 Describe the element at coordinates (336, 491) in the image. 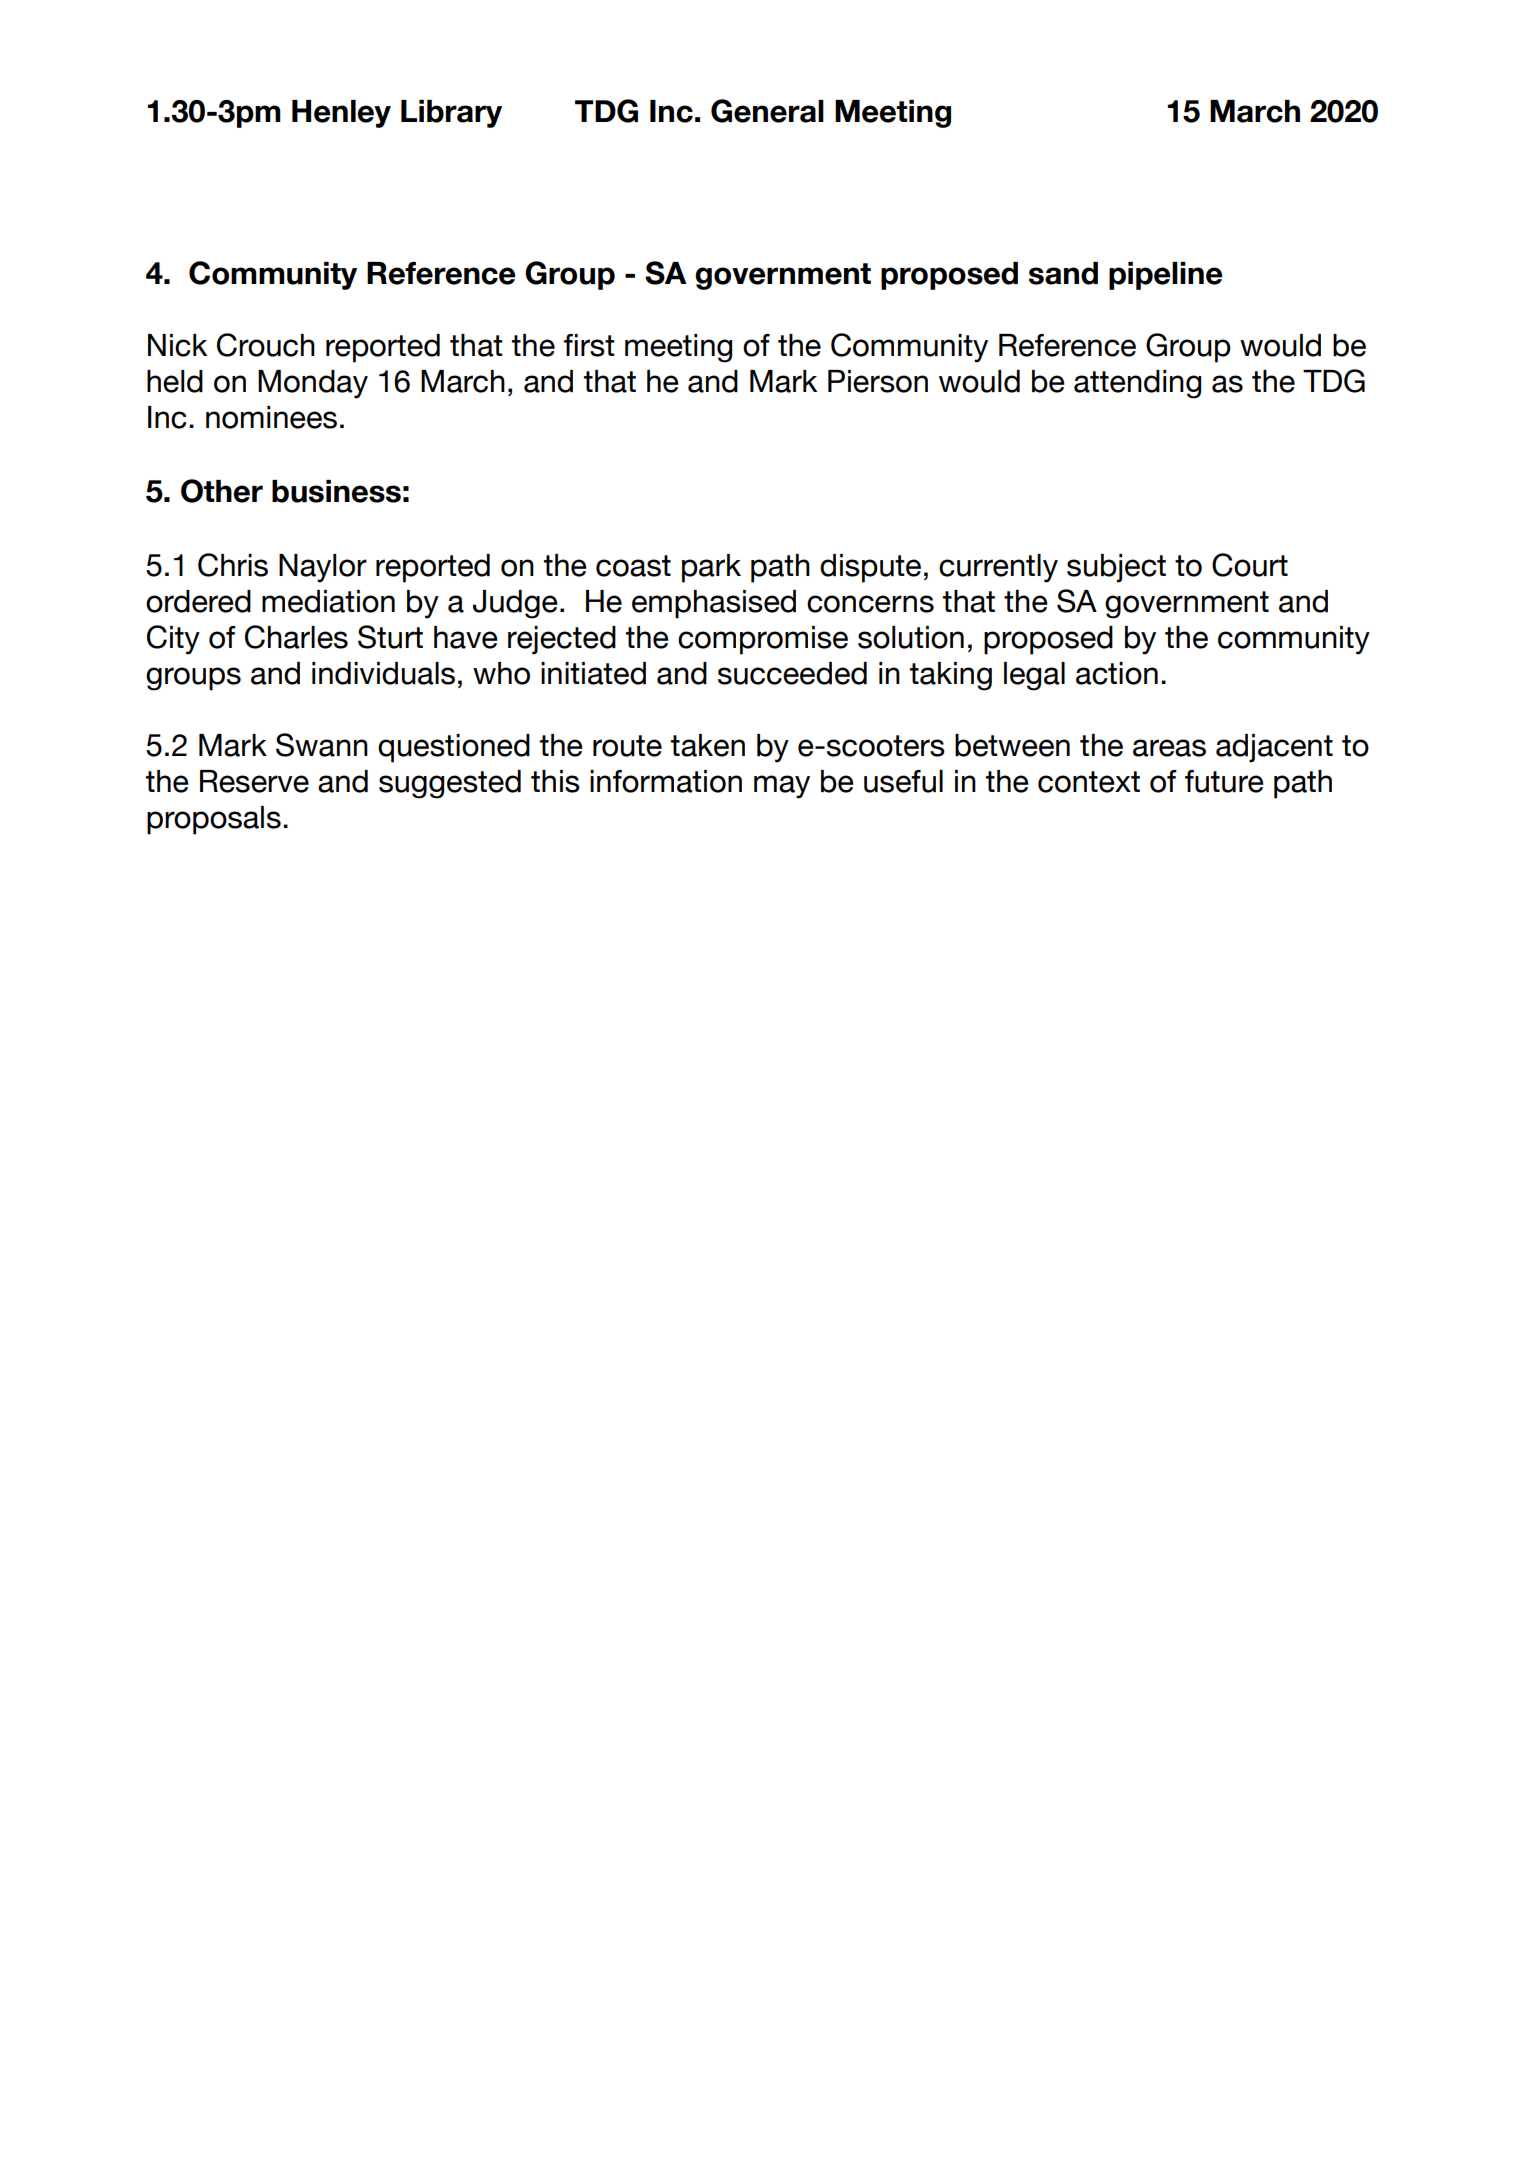

I see `business` at that location.
